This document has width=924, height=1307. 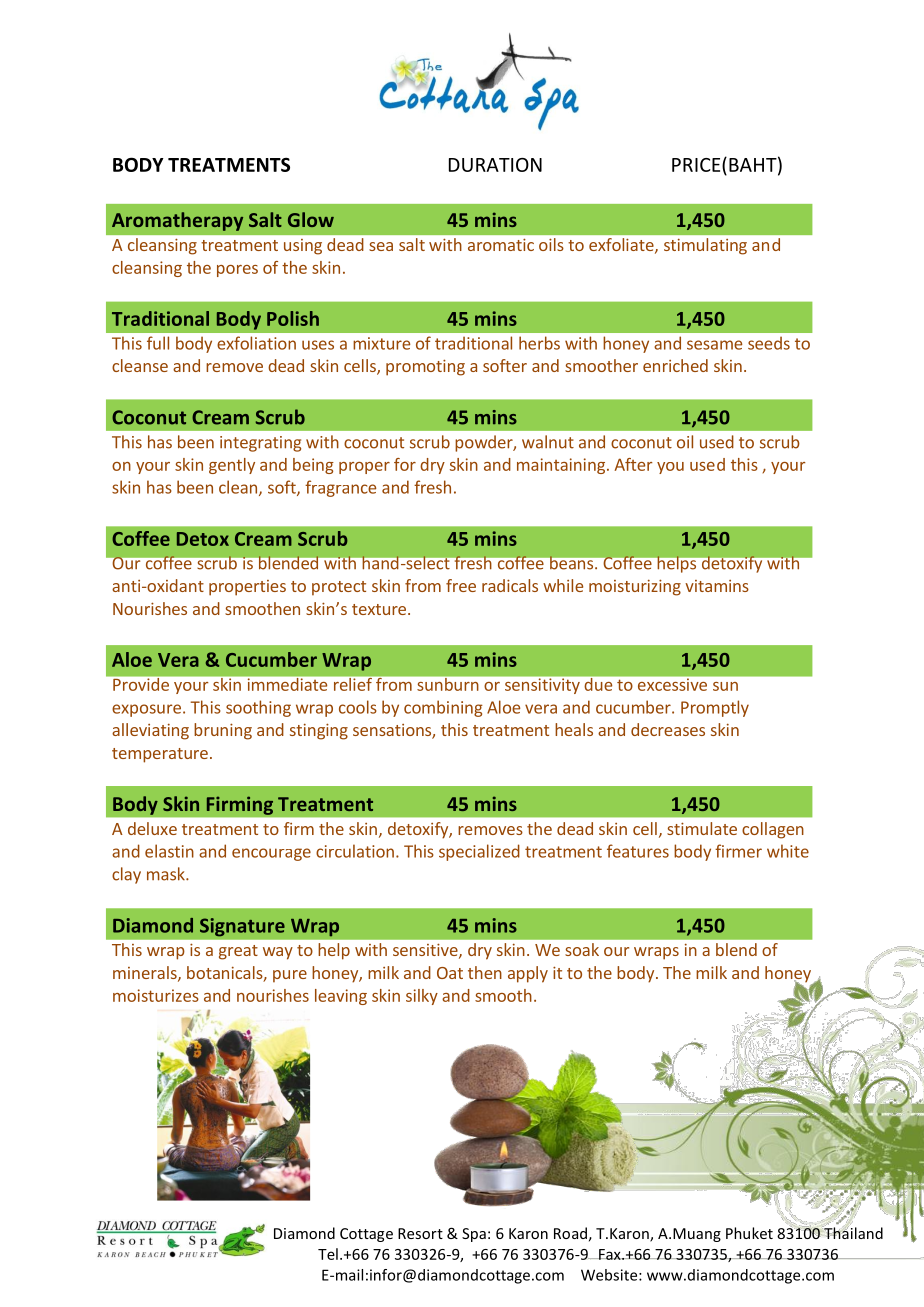 I want to click on soothing, so click(x=258, y=708).
